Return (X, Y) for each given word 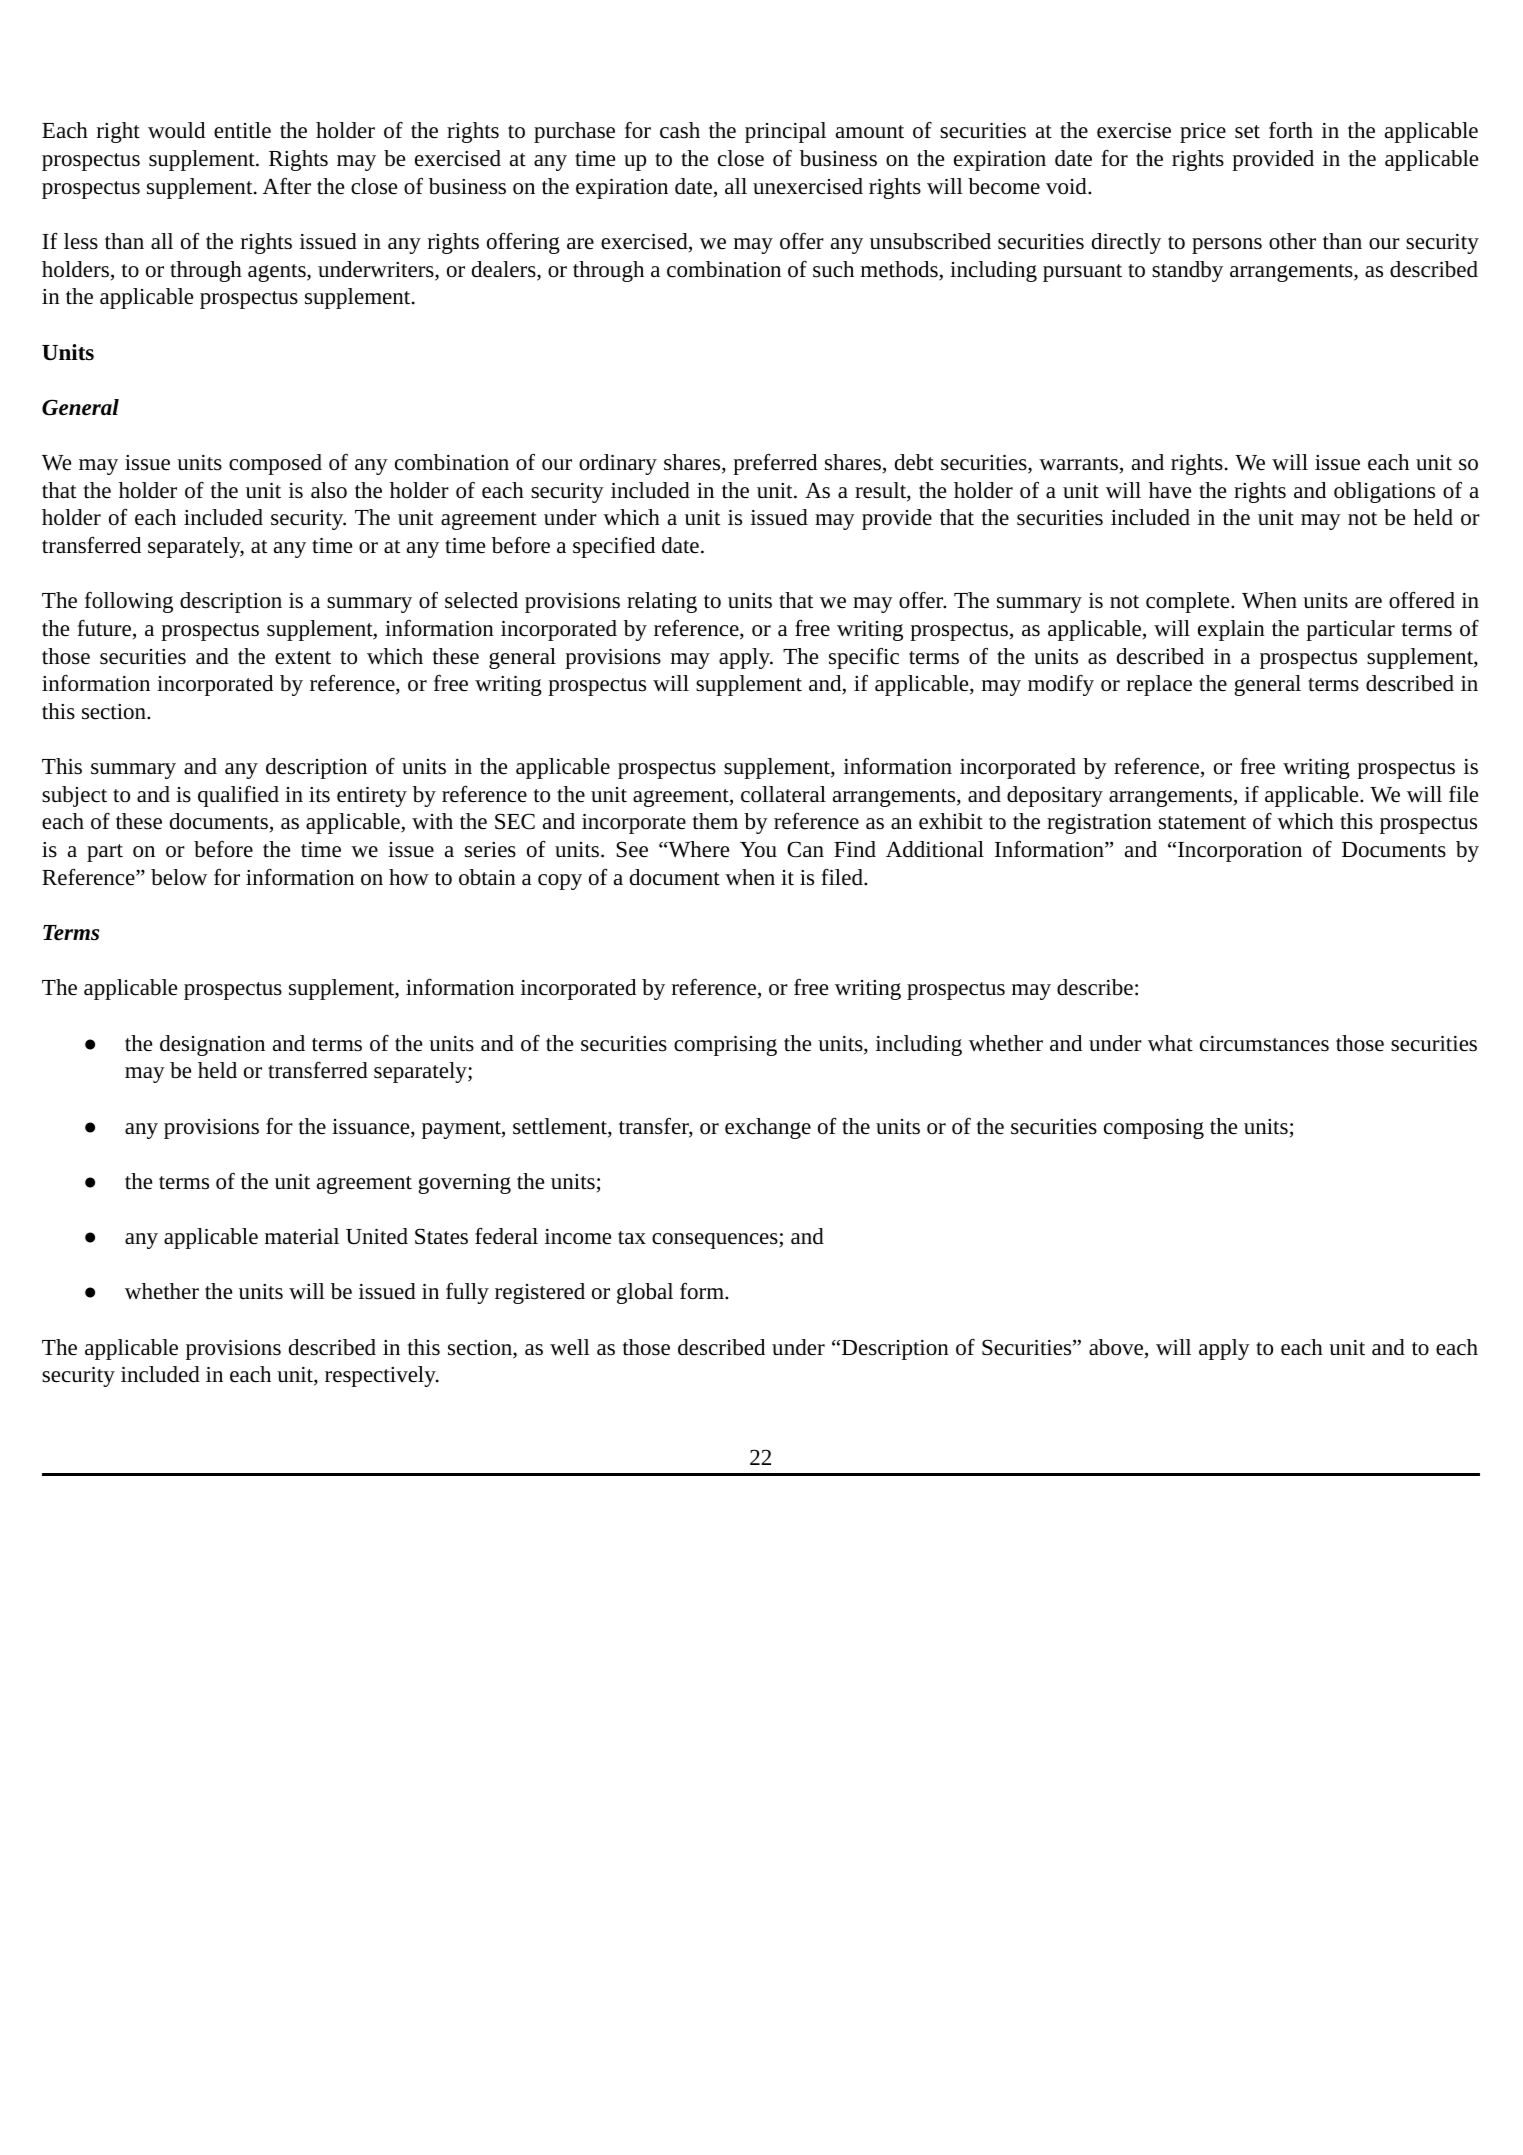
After (287, 186)
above (1116, 1347)
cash (680, 130)
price (1203, 133)
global (645, 1293)
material (302, 1236)
